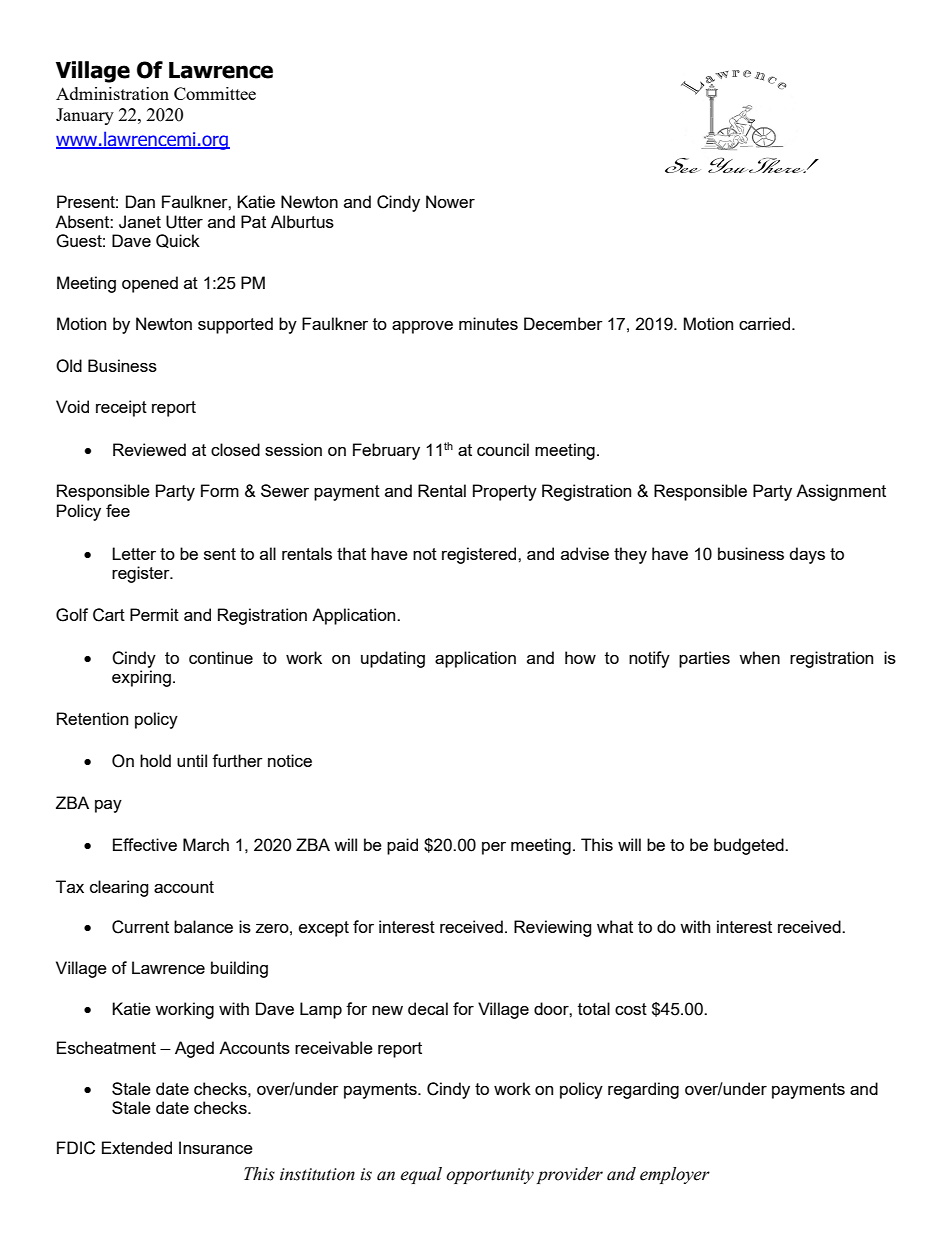  Describe the element at coordinates (766, 323) in the screenshot. I see `carried` at that location.
